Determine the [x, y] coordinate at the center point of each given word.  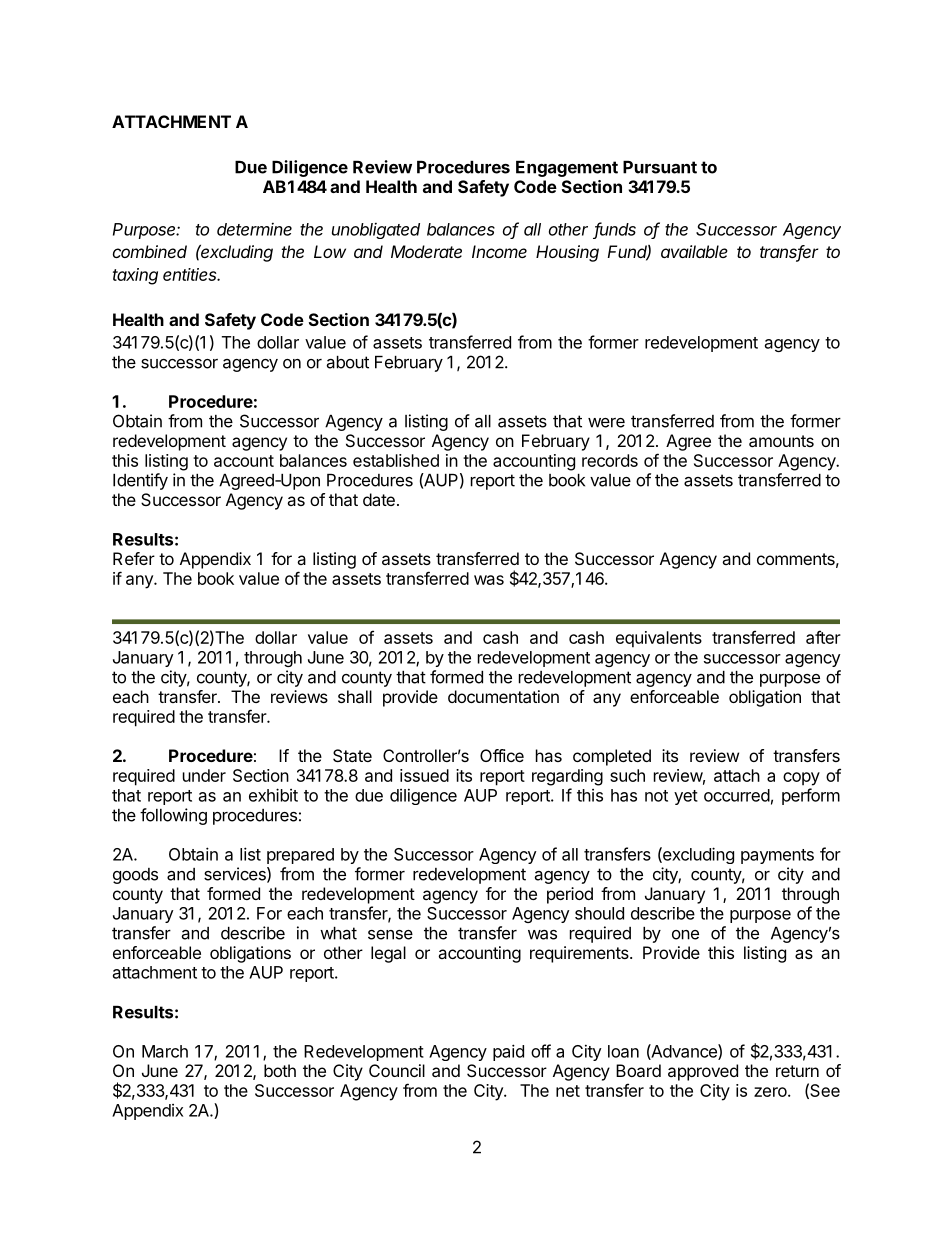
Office [502, 755]
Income [499, 251]
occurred [737, 795]
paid [508, 1052]
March [165, 1051]
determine [254, 229]
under [204, 775]
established [396, 460]
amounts [781, 441]
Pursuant [660, 167]
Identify [140, 481]
